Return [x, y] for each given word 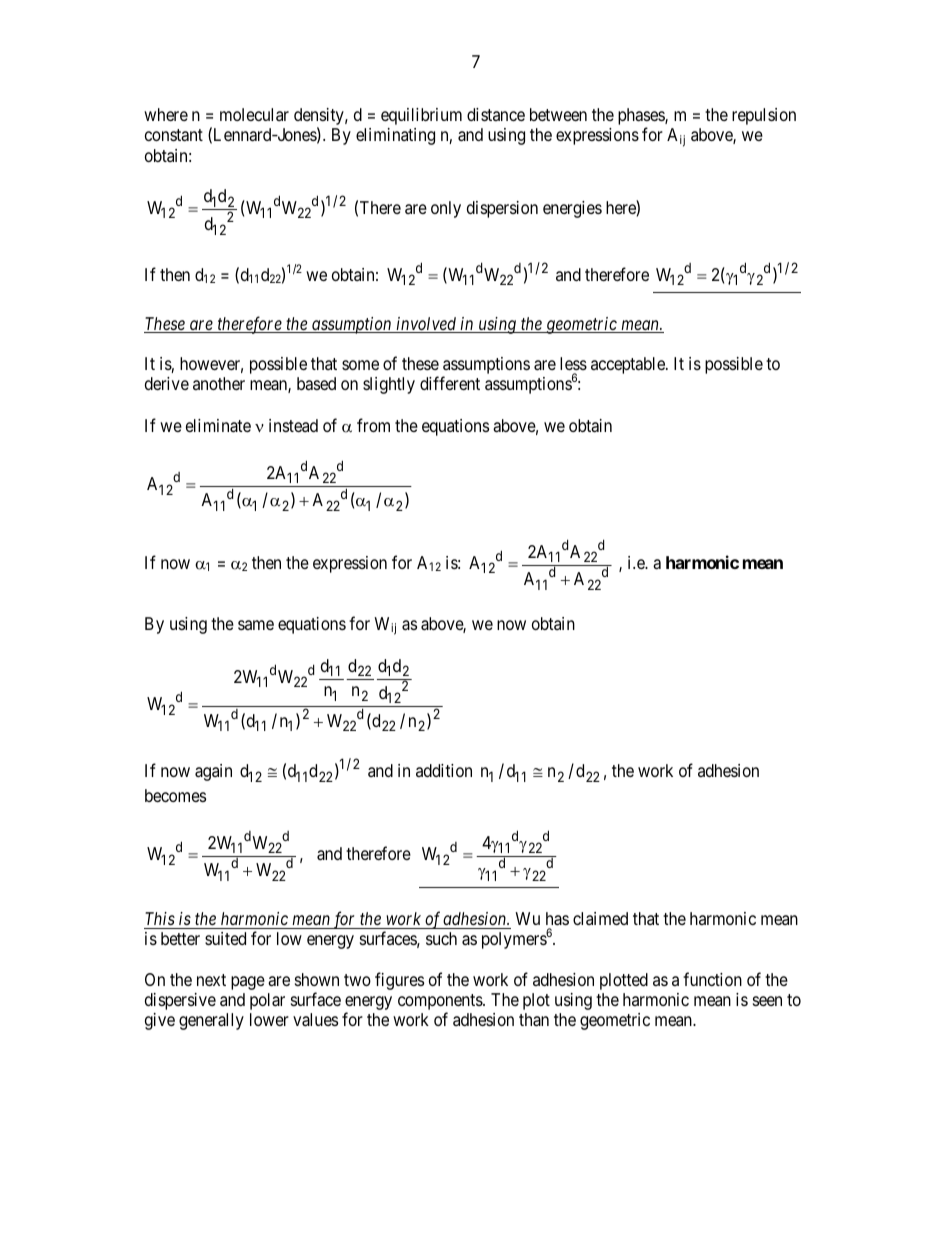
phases [642, 118]
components [441, 1003]
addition [444, 770]
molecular [254, 114]
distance [496, 114]
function [712, 979]
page [248, 983]
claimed [600, 918]
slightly [389, 385]
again [213, 772]
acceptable [629, 365]
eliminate [218, 426]
